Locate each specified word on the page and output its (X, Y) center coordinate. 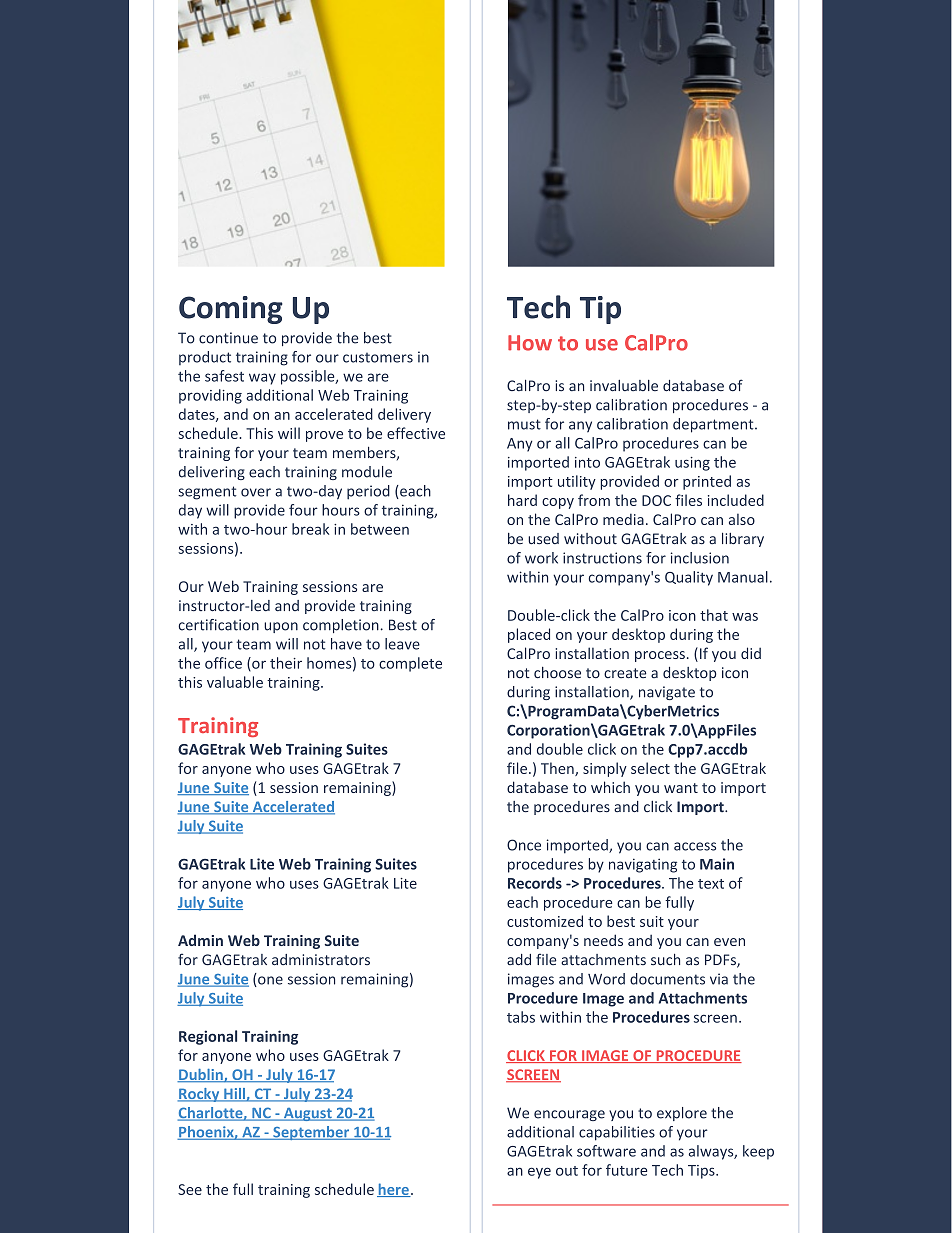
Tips (702, 1172)
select (650, 768)
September (311, 1133)
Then (558, 769)
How (530, 343)
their (286, 663)
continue (228, 338)
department (714, 425)
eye (539, 1173)
